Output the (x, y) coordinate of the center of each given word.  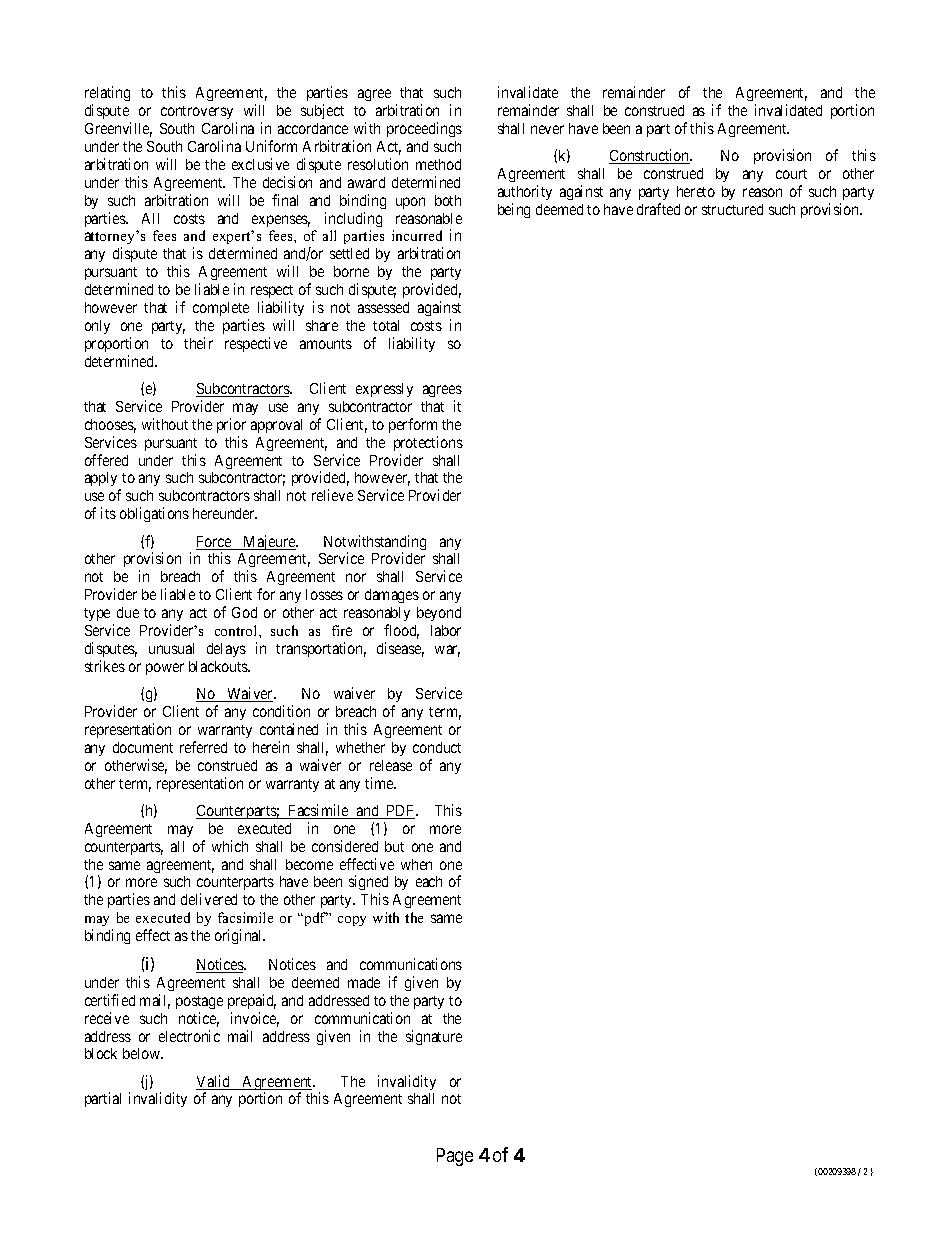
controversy (197, 112)
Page (455, 1157)
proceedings (424, 129)
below (143, 1053)
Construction (650, 156)
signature (434, 1037)
